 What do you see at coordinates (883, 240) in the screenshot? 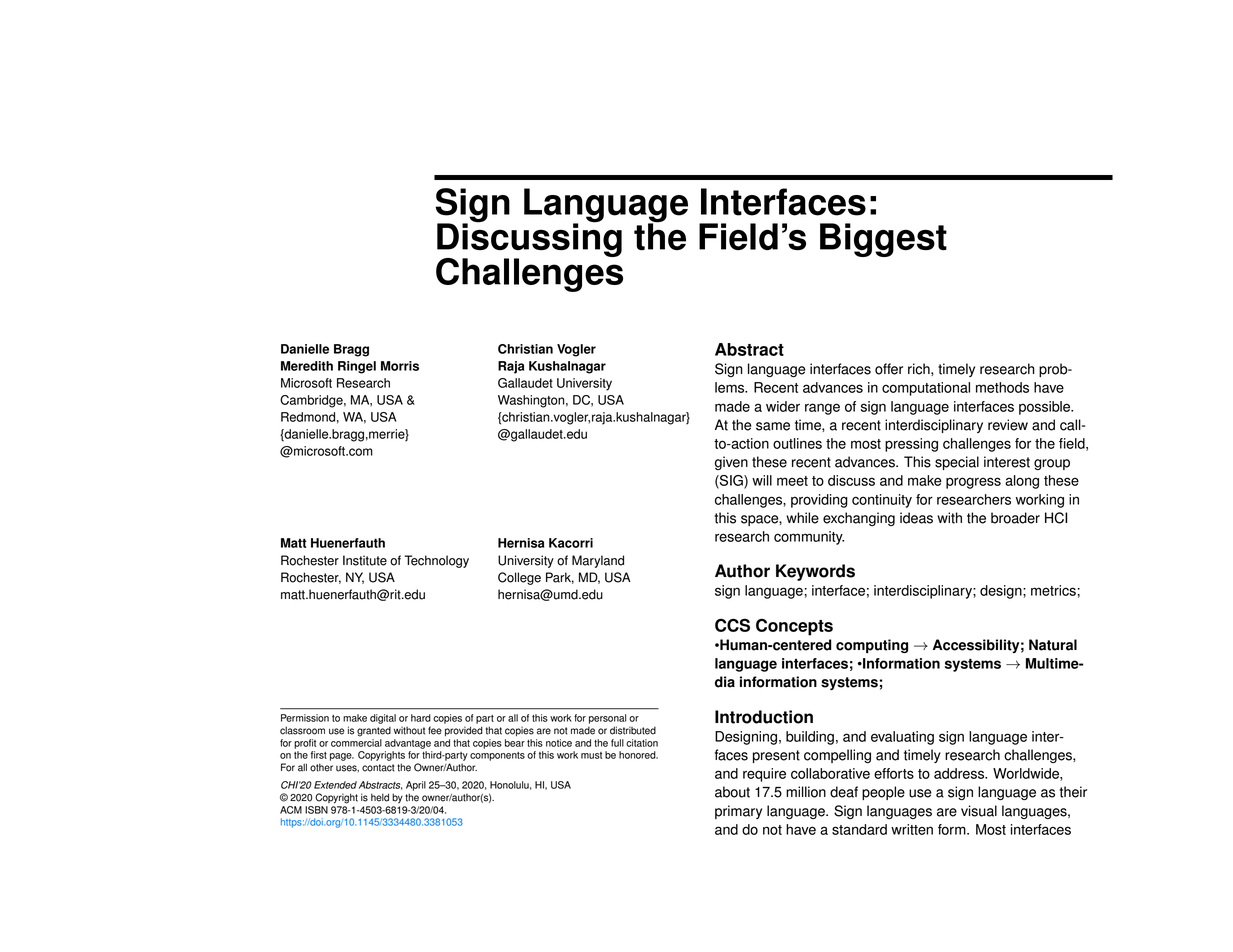
I see `Biggest` at bounding box center [883, 240].
